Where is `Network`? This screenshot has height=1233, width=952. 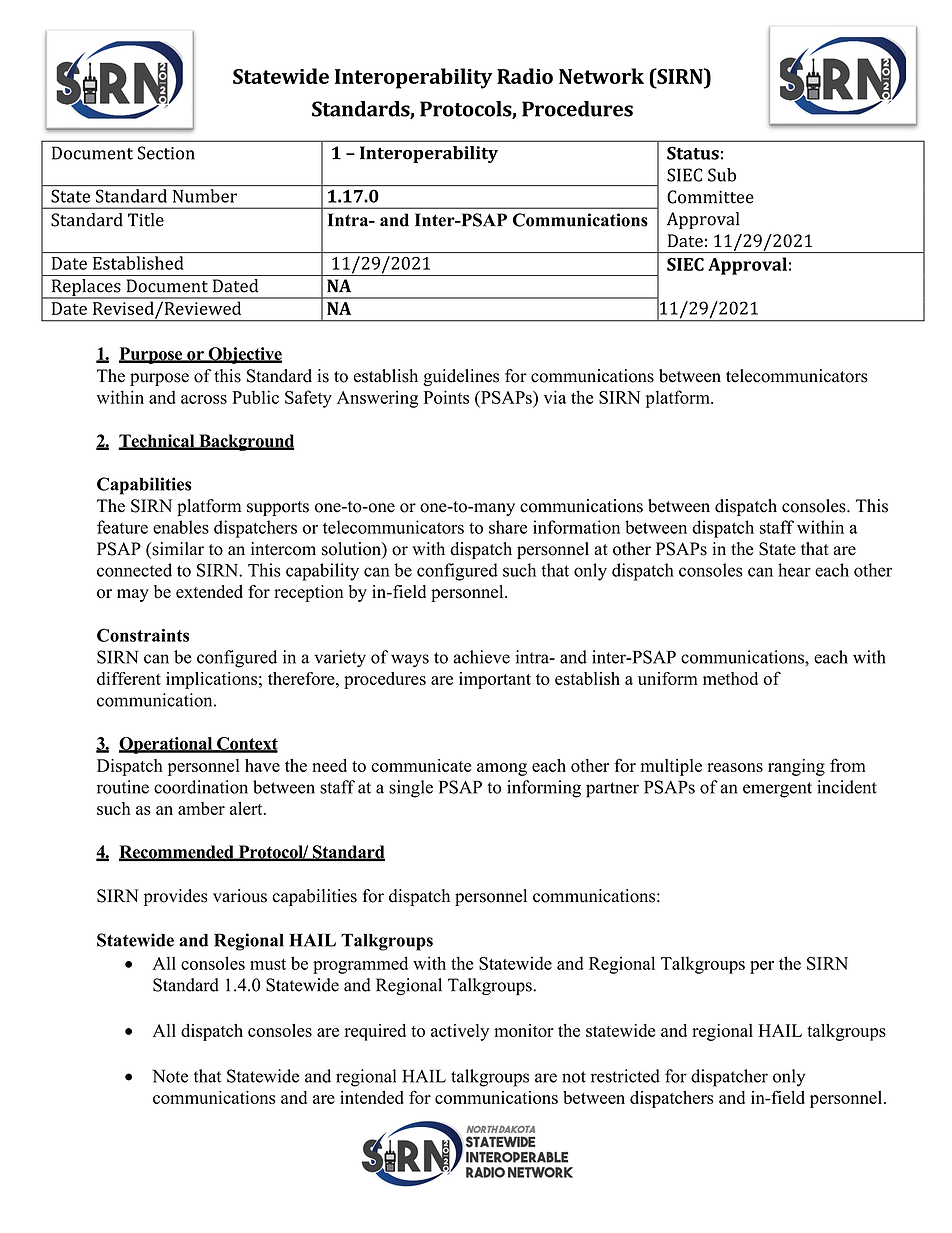 Network is located at coordinates (601, 76).
